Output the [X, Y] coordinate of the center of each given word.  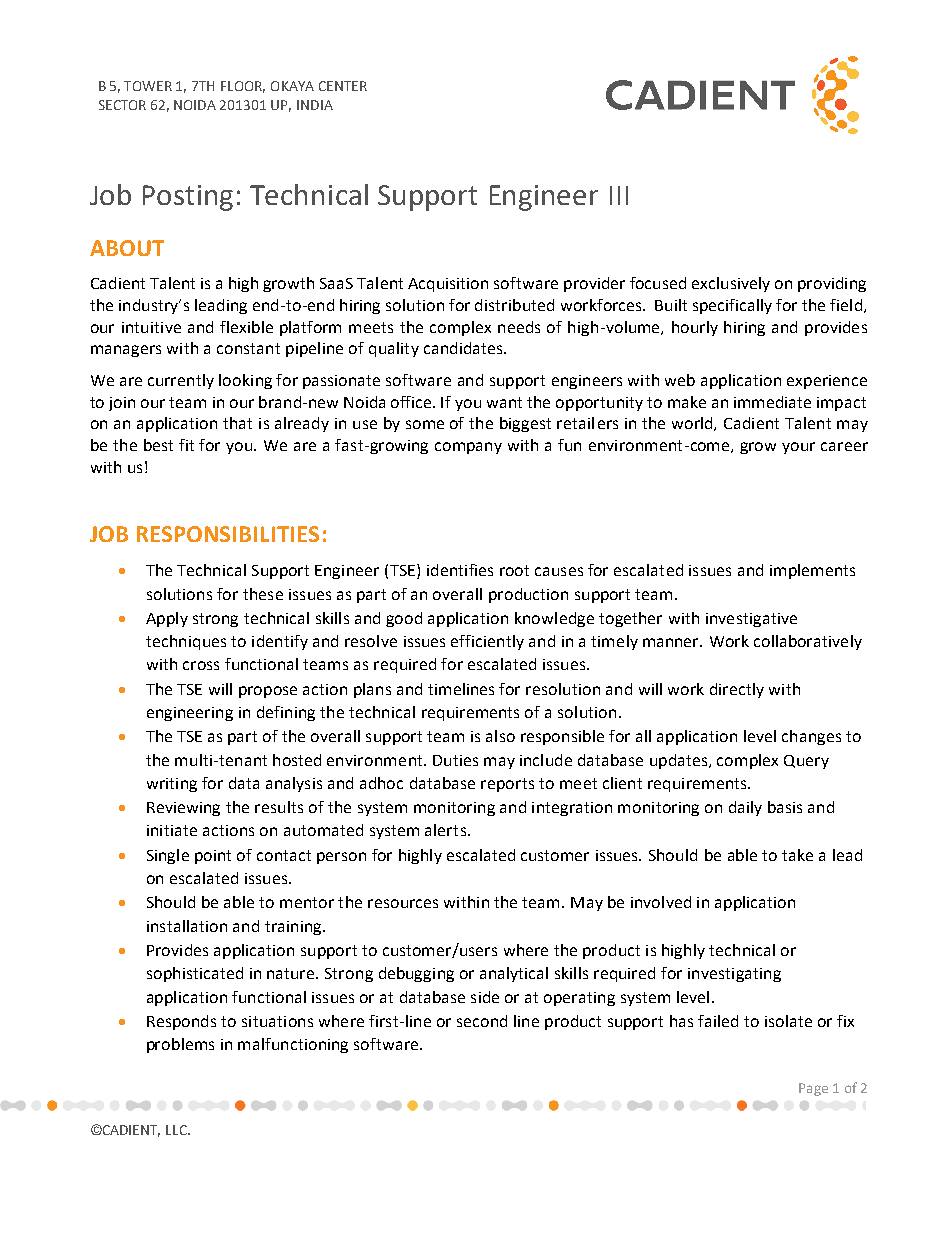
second [482, 1021]
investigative [751, 620]
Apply [167, 619]
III [619, 195]
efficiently [487, 642]
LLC [177, 1130]
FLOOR [243, 87]
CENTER [343, 86]
